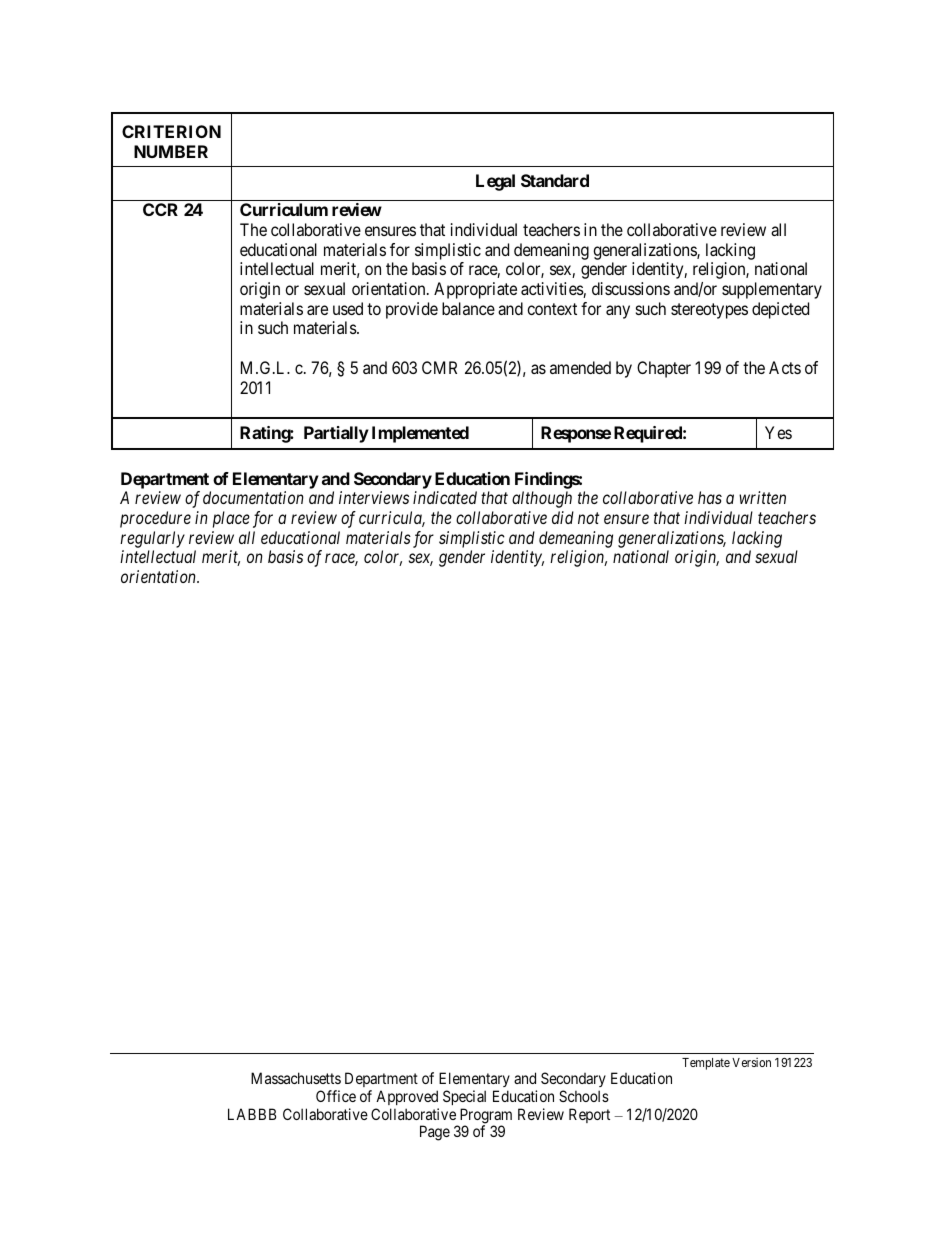 The height and width of the document is (1233, 952). Describe the element at coordinates (495, 182) in the document. I see `Legal` at that location.
